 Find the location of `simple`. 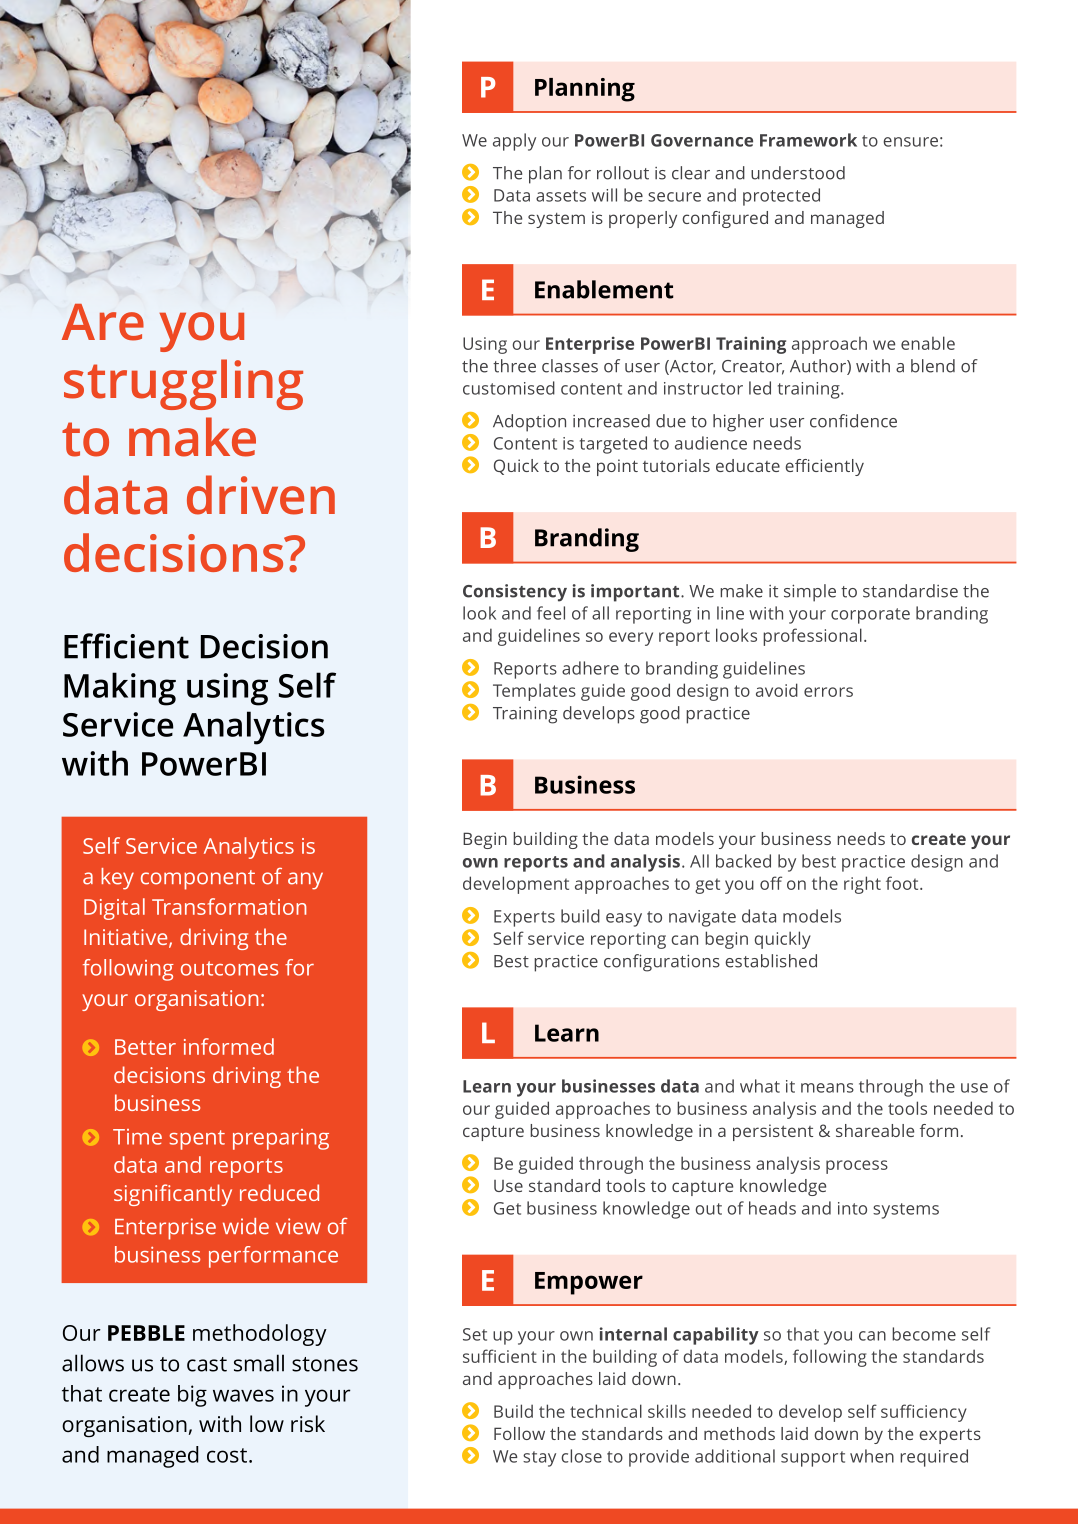

simple is located at coordinates (810, 593).
